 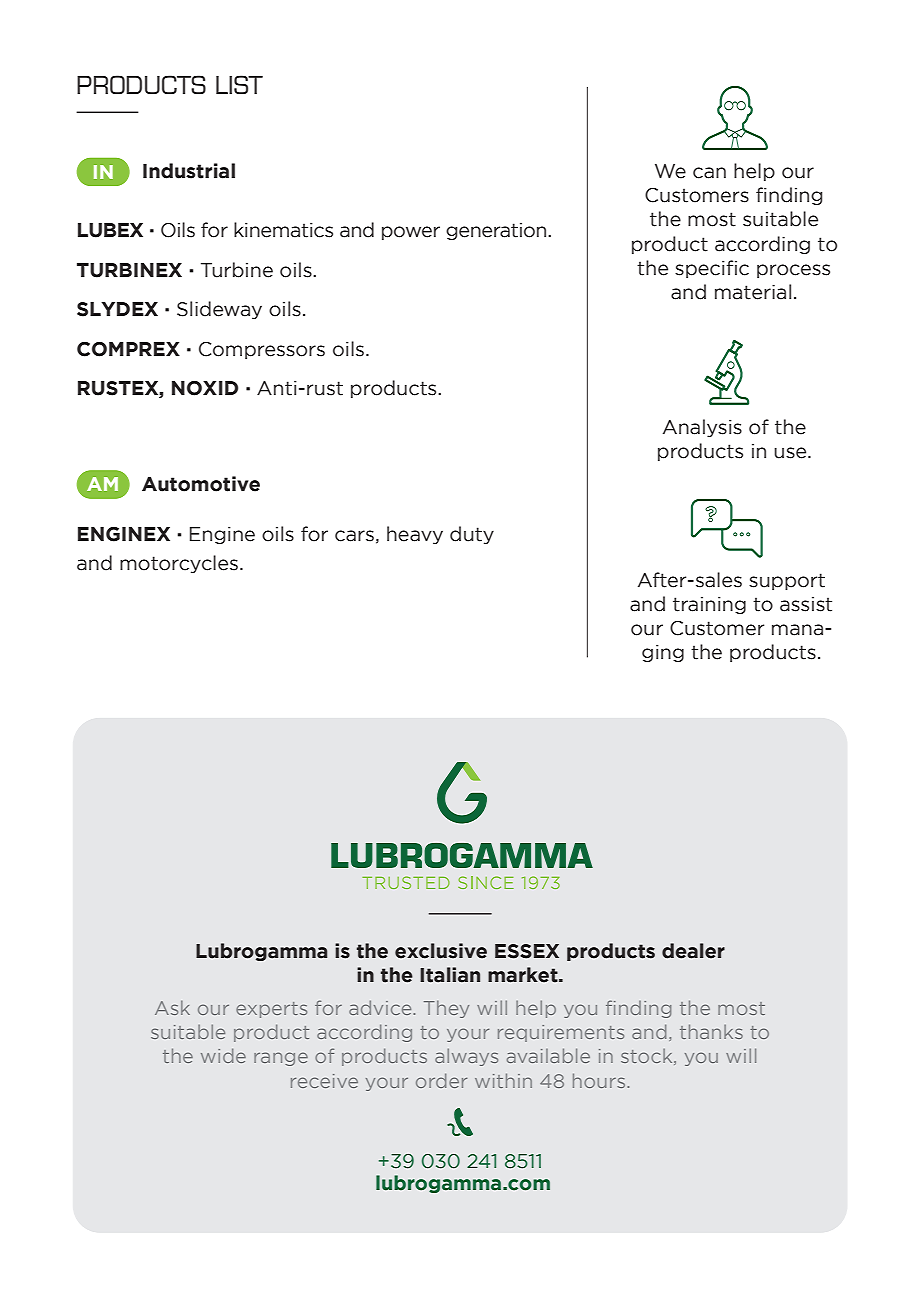 I want to click on ESSEX, so click(x=527, y=951).
